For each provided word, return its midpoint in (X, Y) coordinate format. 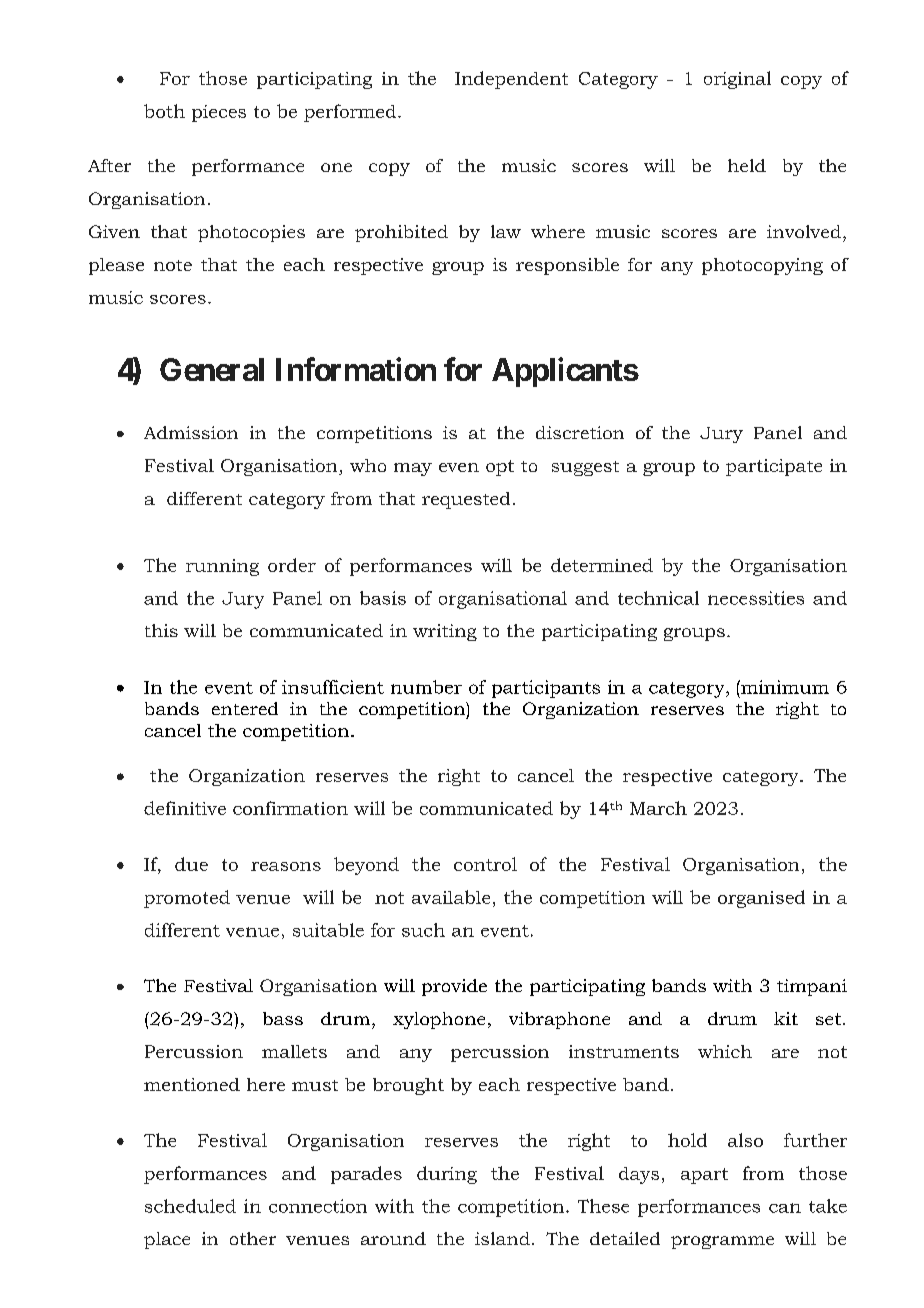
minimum (784, 687)
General (212, 369)
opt (500, 468)
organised (761, 899)
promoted (187, 899)
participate (774, 467)
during (447, 1175)
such (423, 930)
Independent (511, 80)
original (737, 80)
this (161, 630)
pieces (219, 113)
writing (445, 632)
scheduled (190, 1206)
